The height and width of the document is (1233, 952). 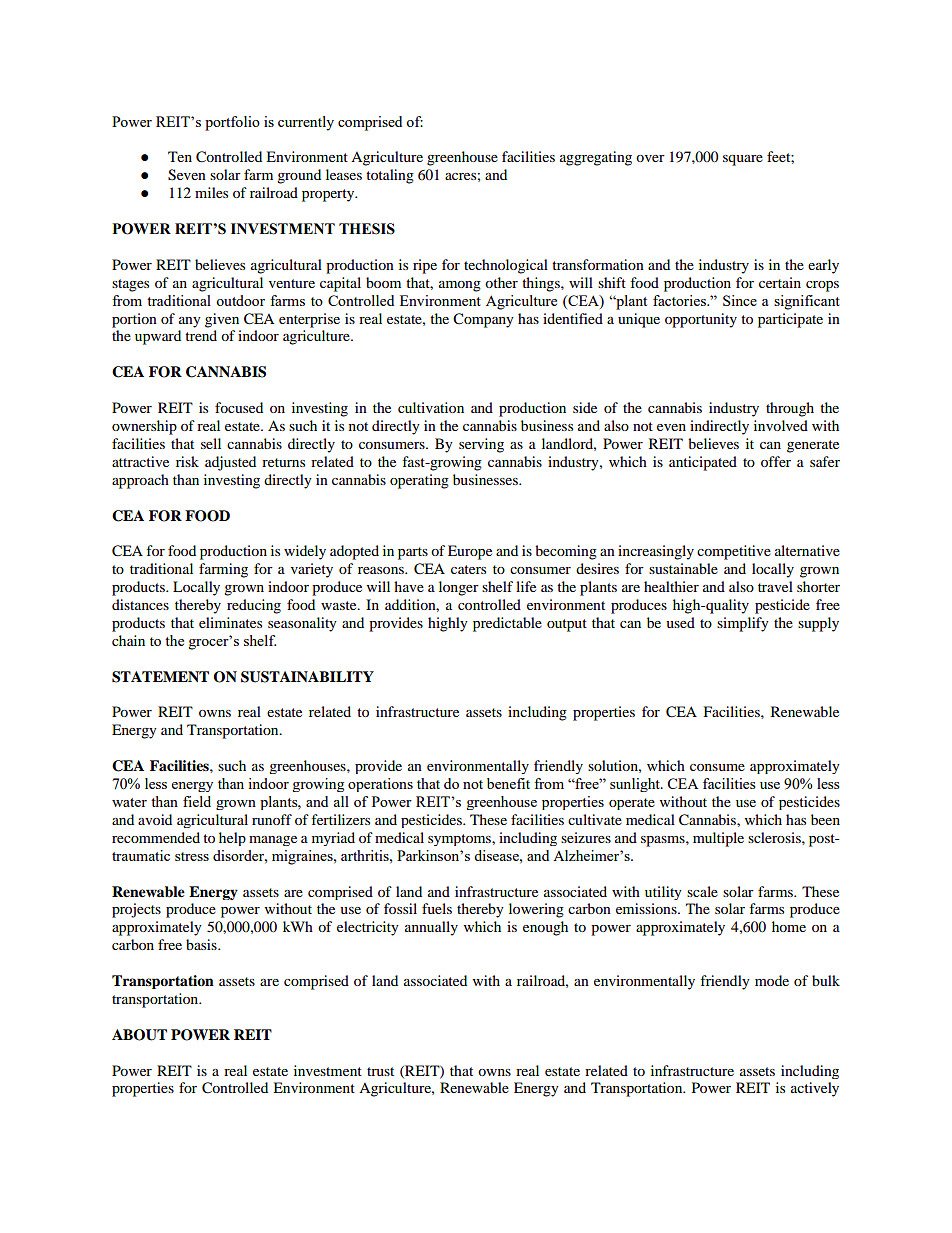 I want to click on sunlight, so click(x=636, y=785).
